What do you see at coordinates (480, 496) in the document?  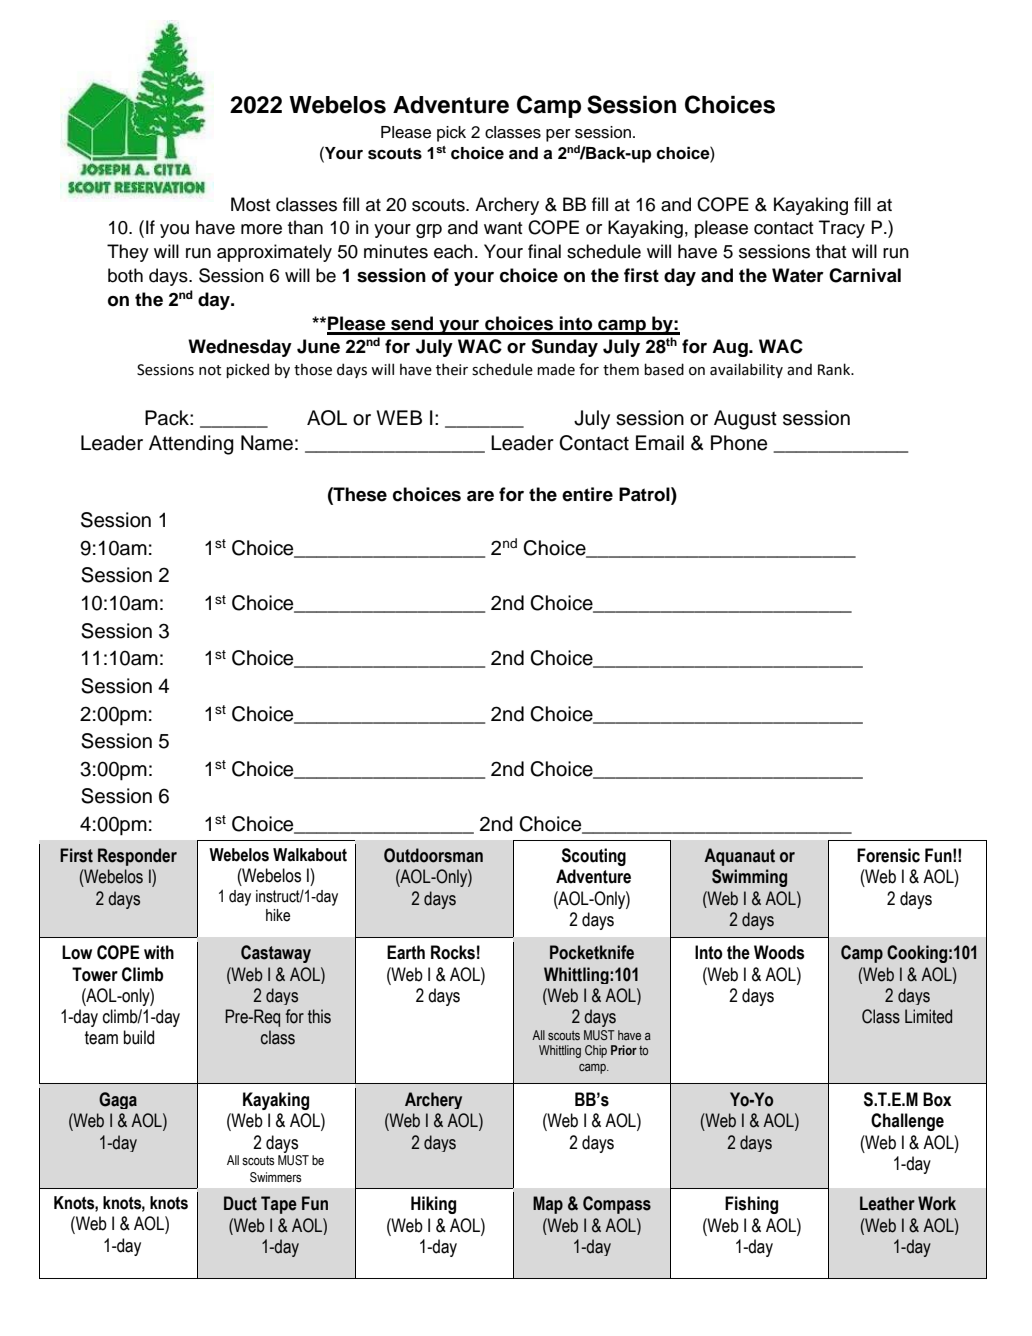 I see `are` at bounding box center [480, 496].
